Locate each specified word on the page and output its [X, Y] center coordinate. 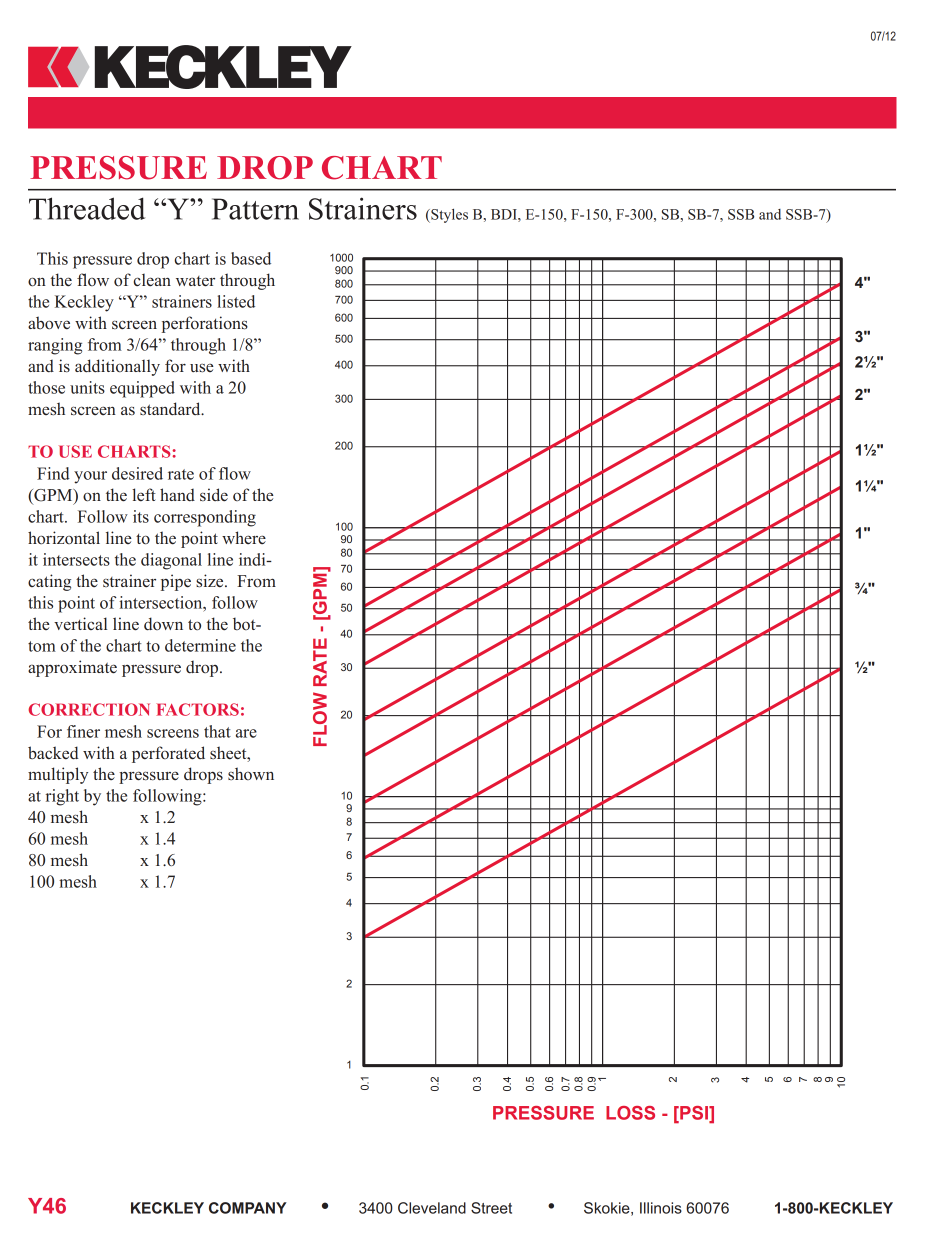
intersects [76, 559]
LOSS [630, 1113]
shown [251, 773]
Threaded [87, 208]
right [62, 797]
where [244, 537]
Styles [448, 216]
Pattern [255, 209]
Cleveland [432, 1208]
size [211, 581]
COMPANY [248, 1208]
